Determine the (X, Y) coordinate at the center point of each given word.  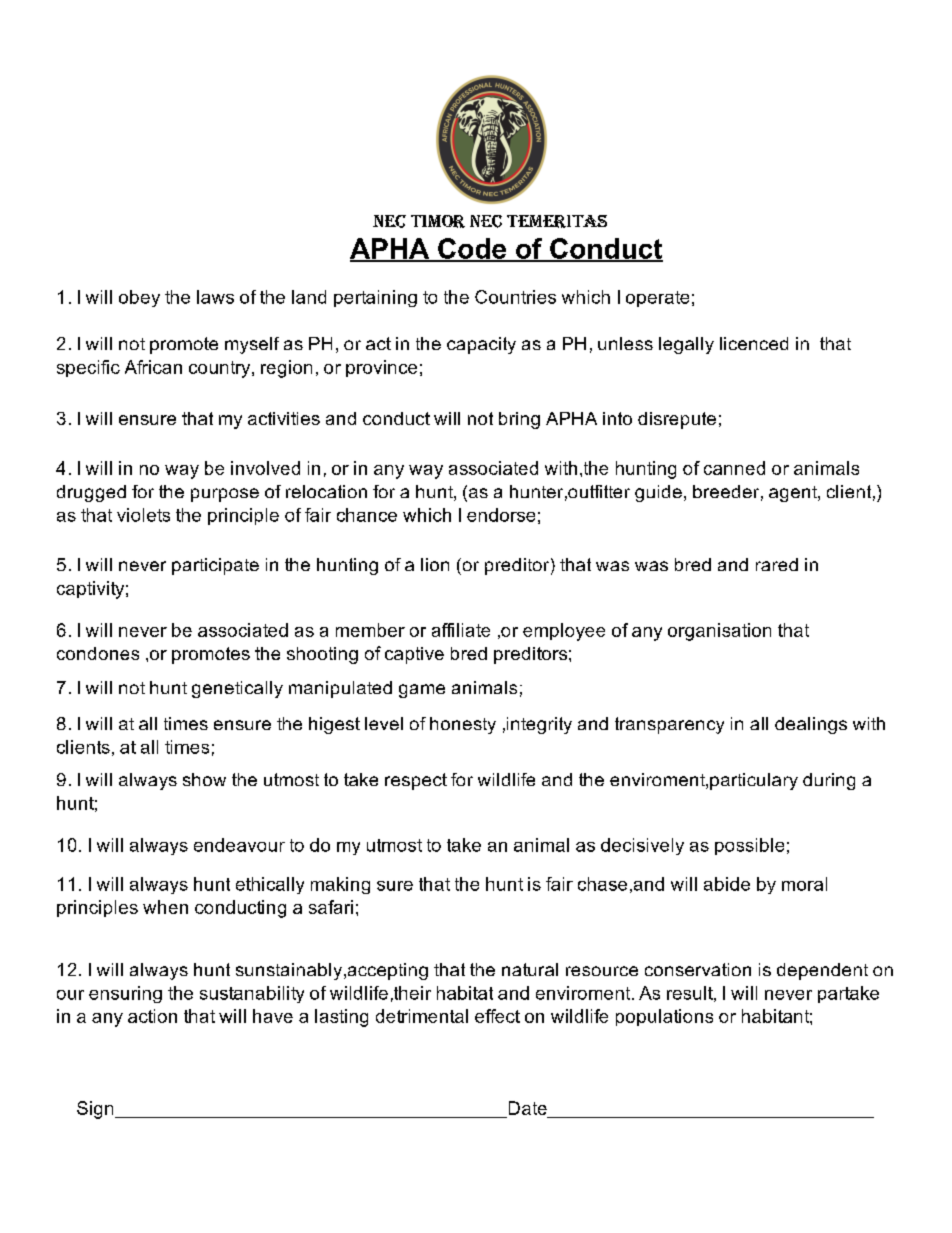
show (204, 779)
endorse (501, 515)
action (152, 1016)
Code (472, 249)
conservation (698, 969)
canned (734, 468)
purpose (225, 495)
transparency (669, 725)
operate (657, 299)
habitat (465, 993)
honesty (463, 725)
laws (215, 297)
